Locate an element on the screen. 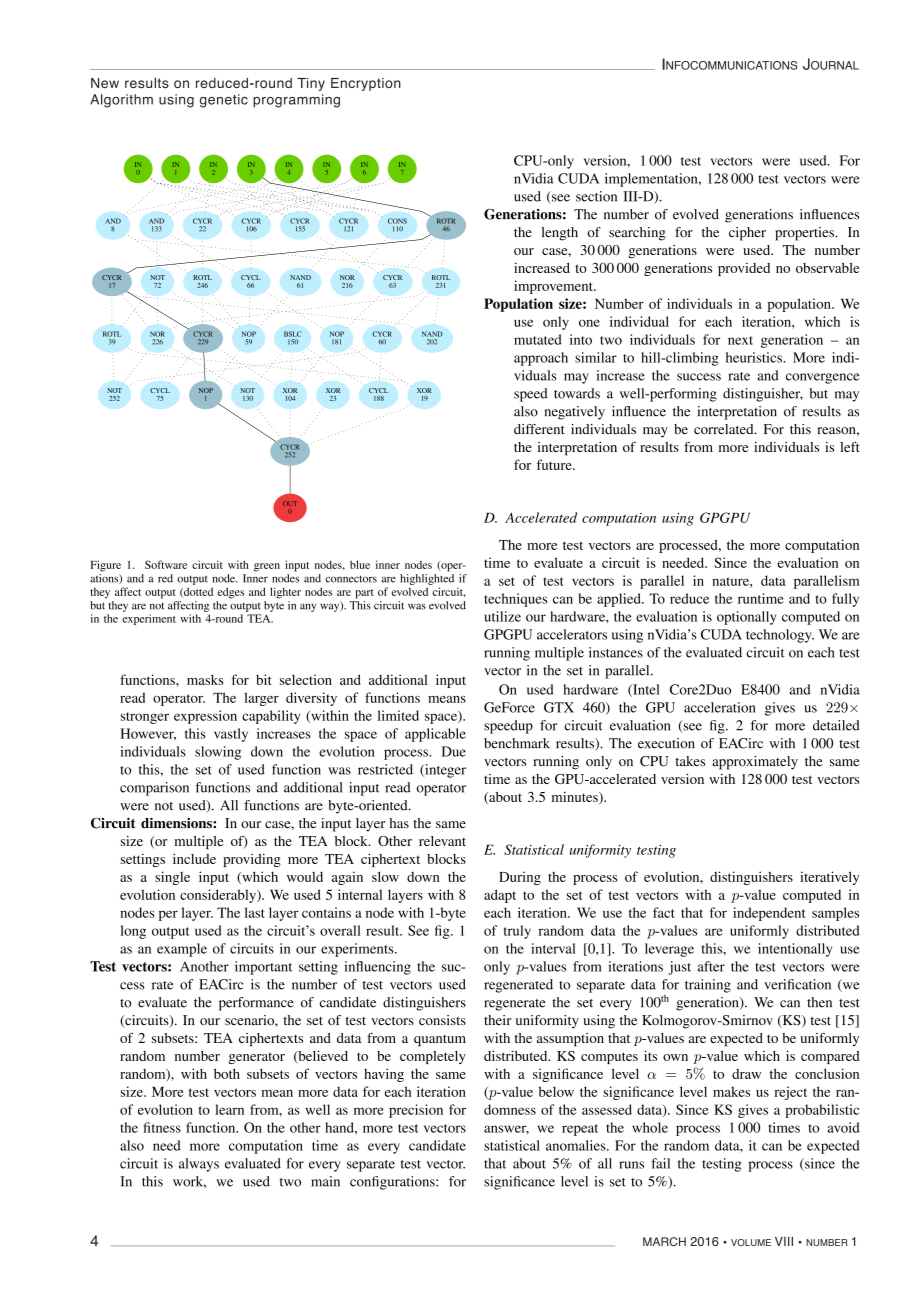 The width and height of the screenshot is (924, 1308). Software is located at coordinates (166, 564).
